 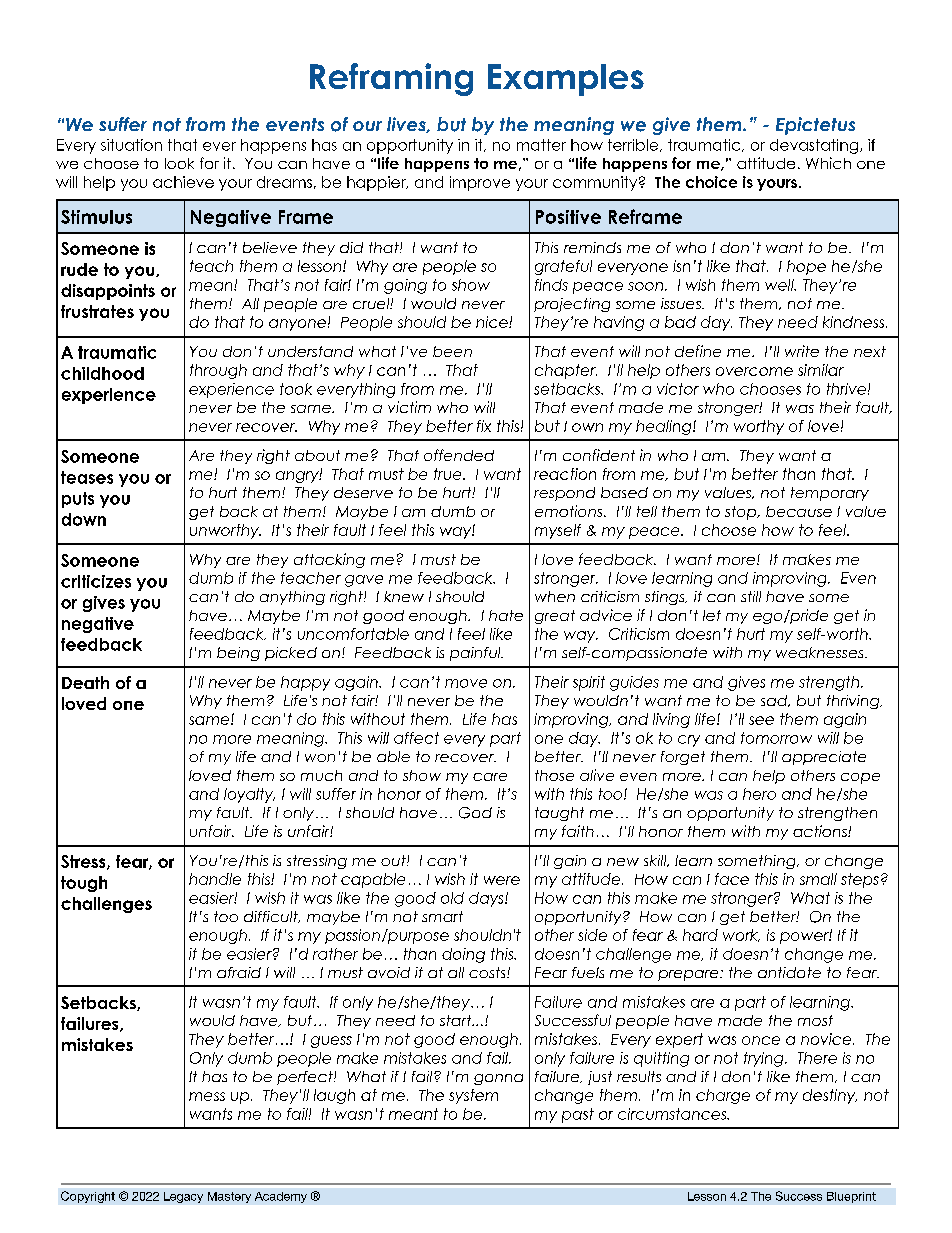 I want to click on Epictetus, so click(x=815, y=126).
